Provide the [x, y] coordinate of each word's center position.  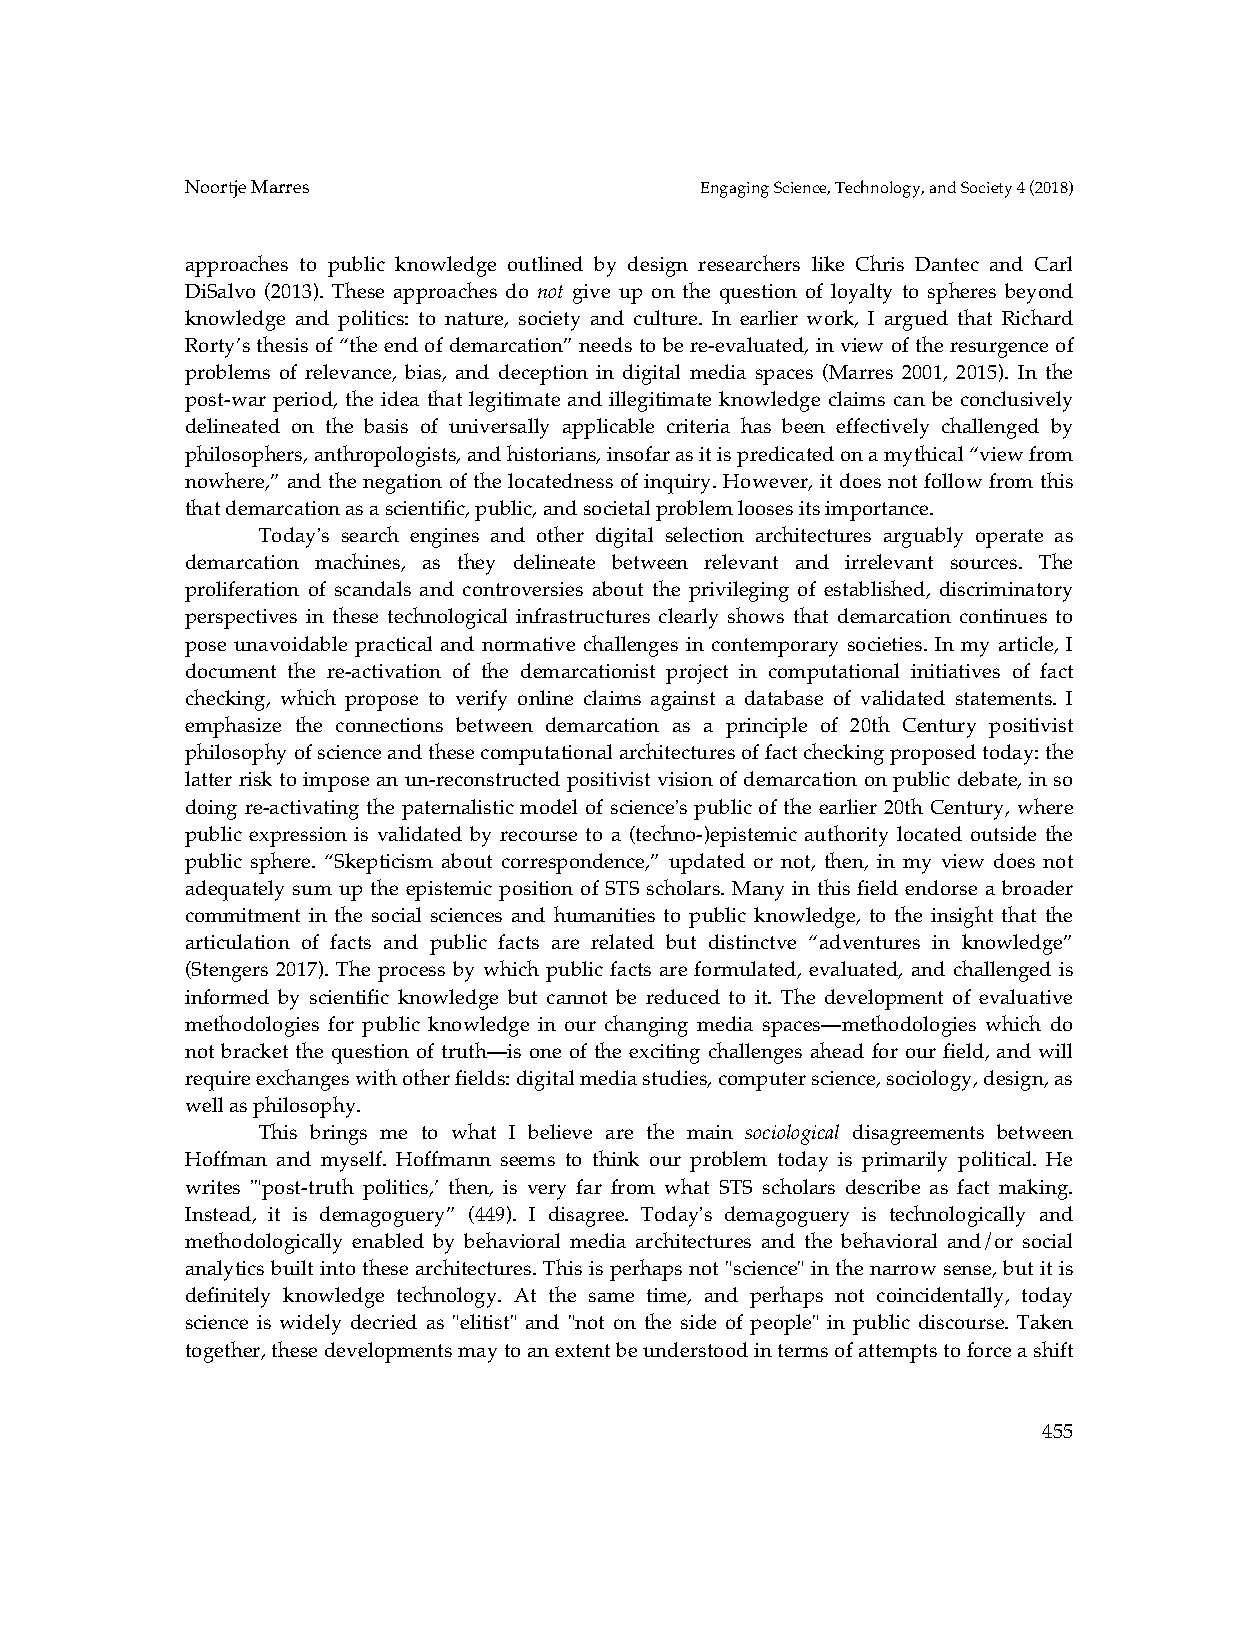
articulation [238, 941]
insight [962, 917]
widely [310, 1324]
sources [985, 564]
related [622, 941]
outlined [545, 263]
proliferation [242, 591]
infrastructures [583, 615]
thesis [282, 344]
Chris [880, 263]
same [611, 1297]
